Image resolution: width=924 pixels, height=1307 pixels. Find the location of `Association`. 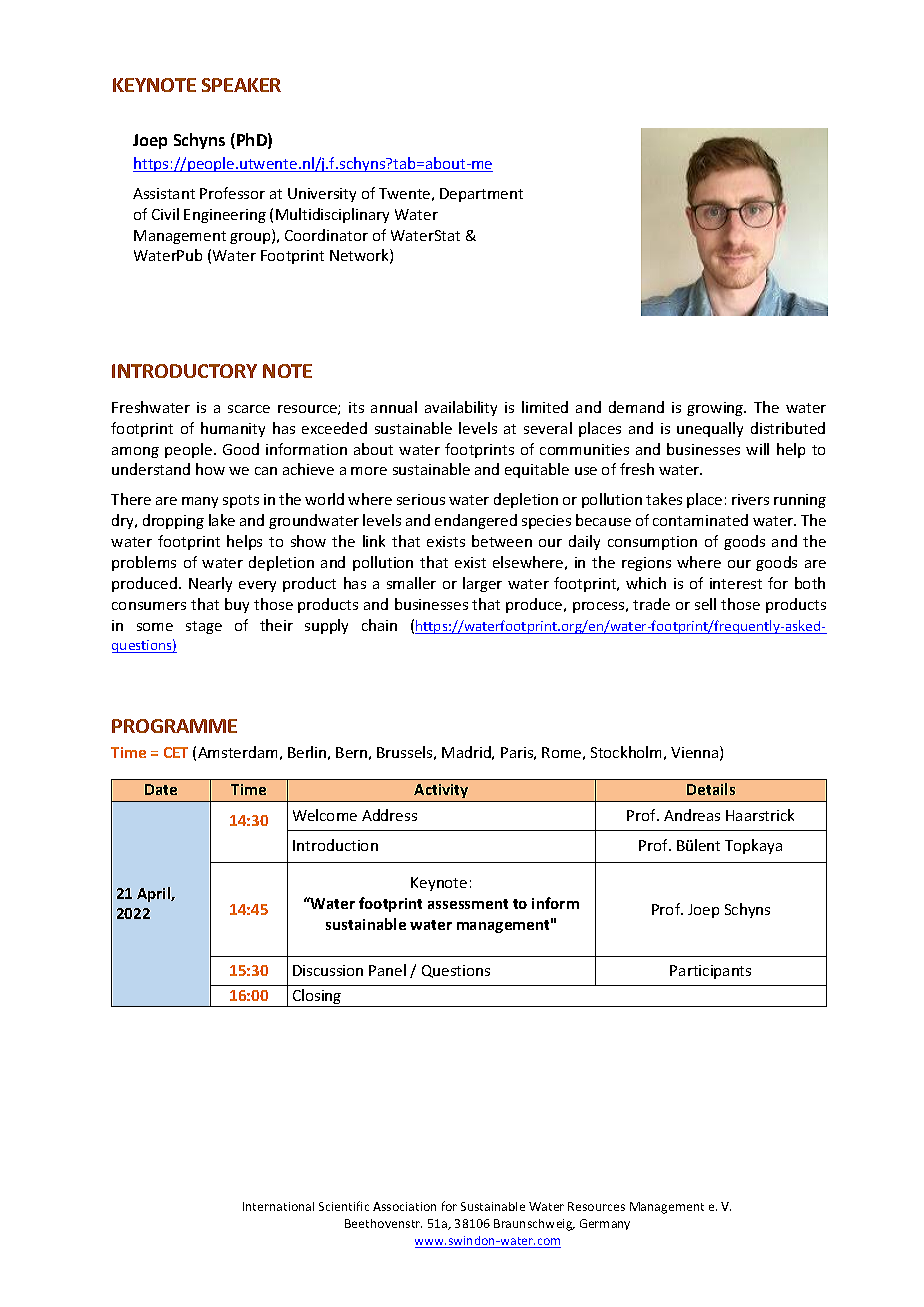

Association is located at coordinates (404, 1206).
